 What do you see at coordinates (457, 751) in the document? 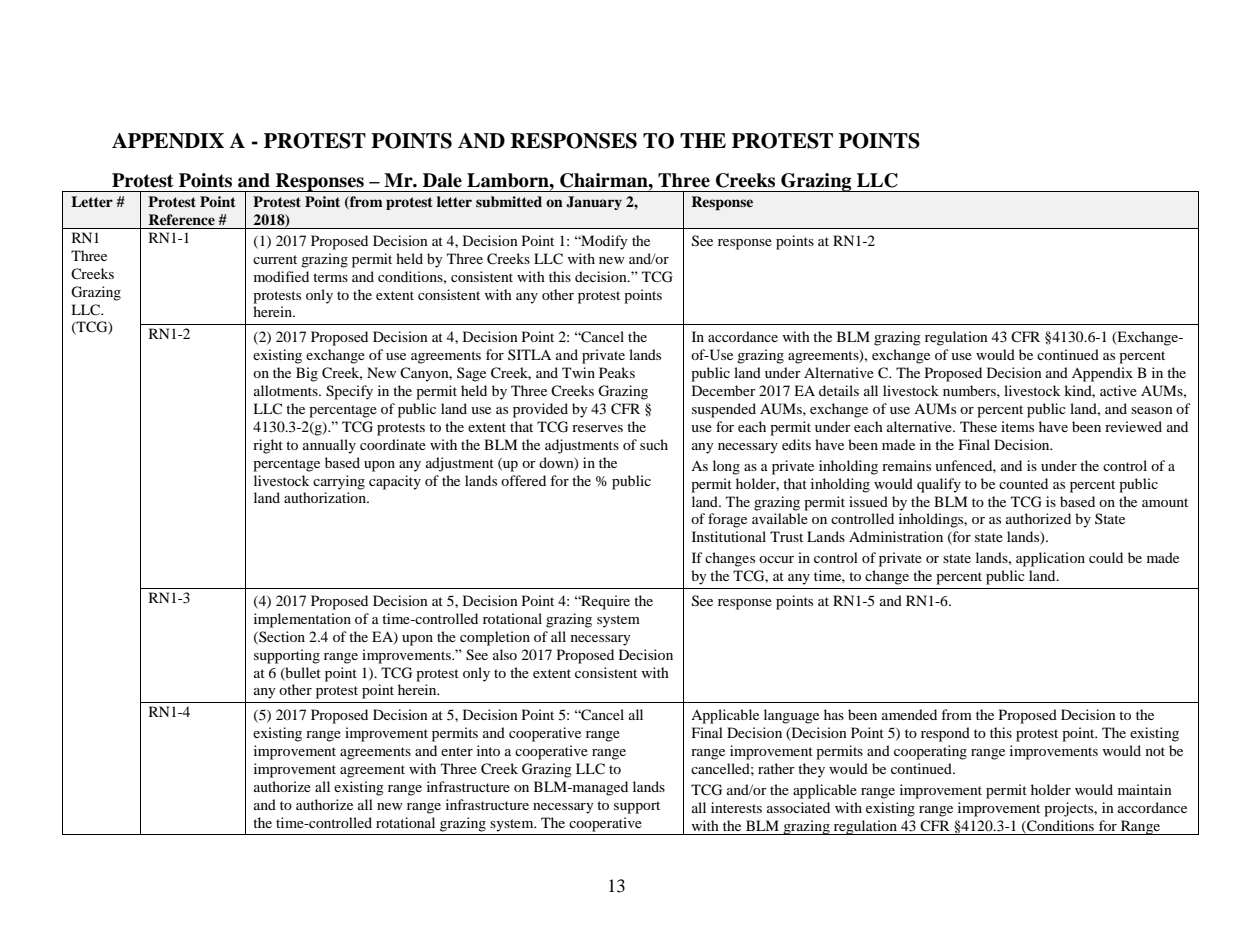
I see `enter` at bounding box center [457, 751].
